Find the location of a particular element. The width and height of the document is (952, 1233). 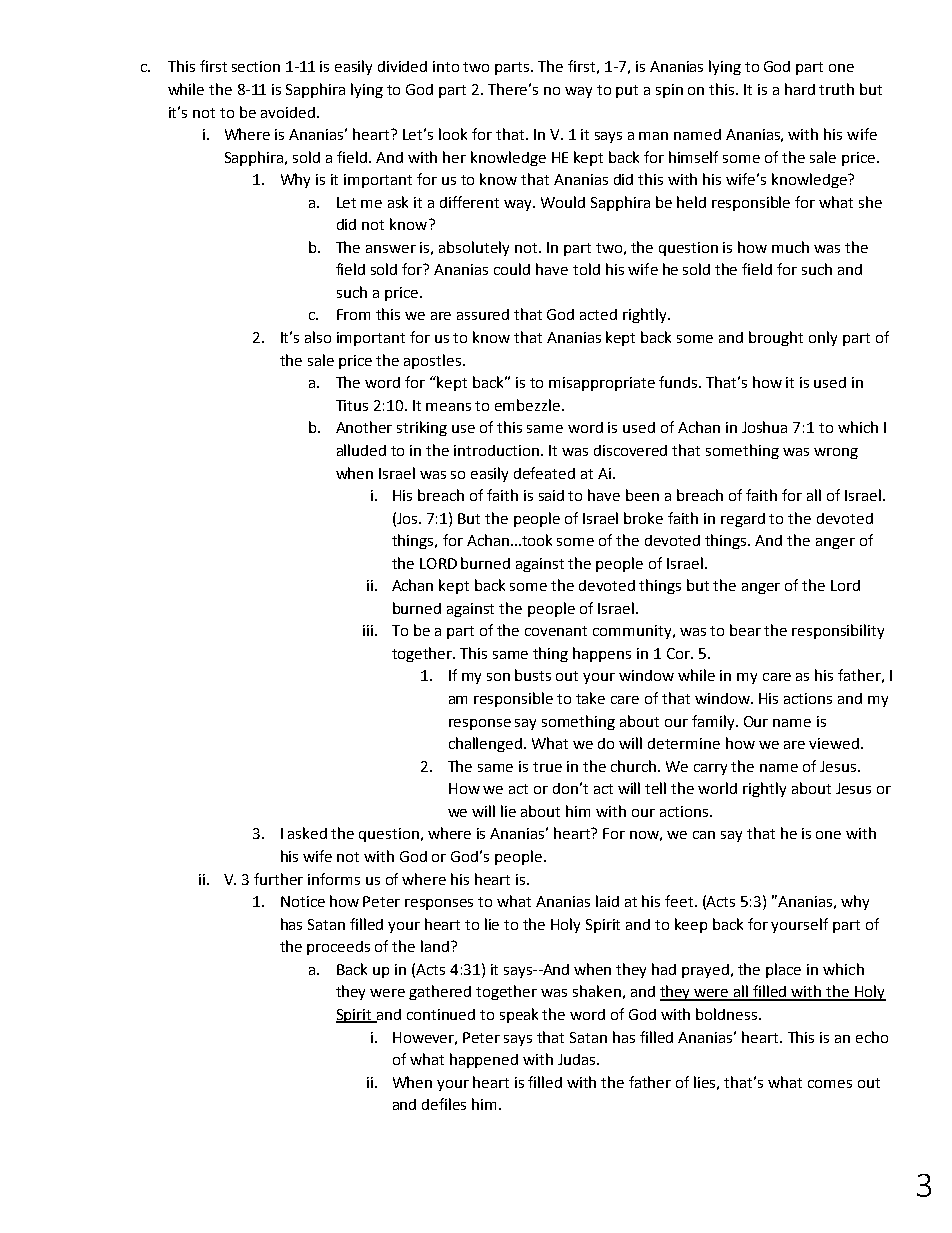

avoided is located at coordinates (288, 112).
